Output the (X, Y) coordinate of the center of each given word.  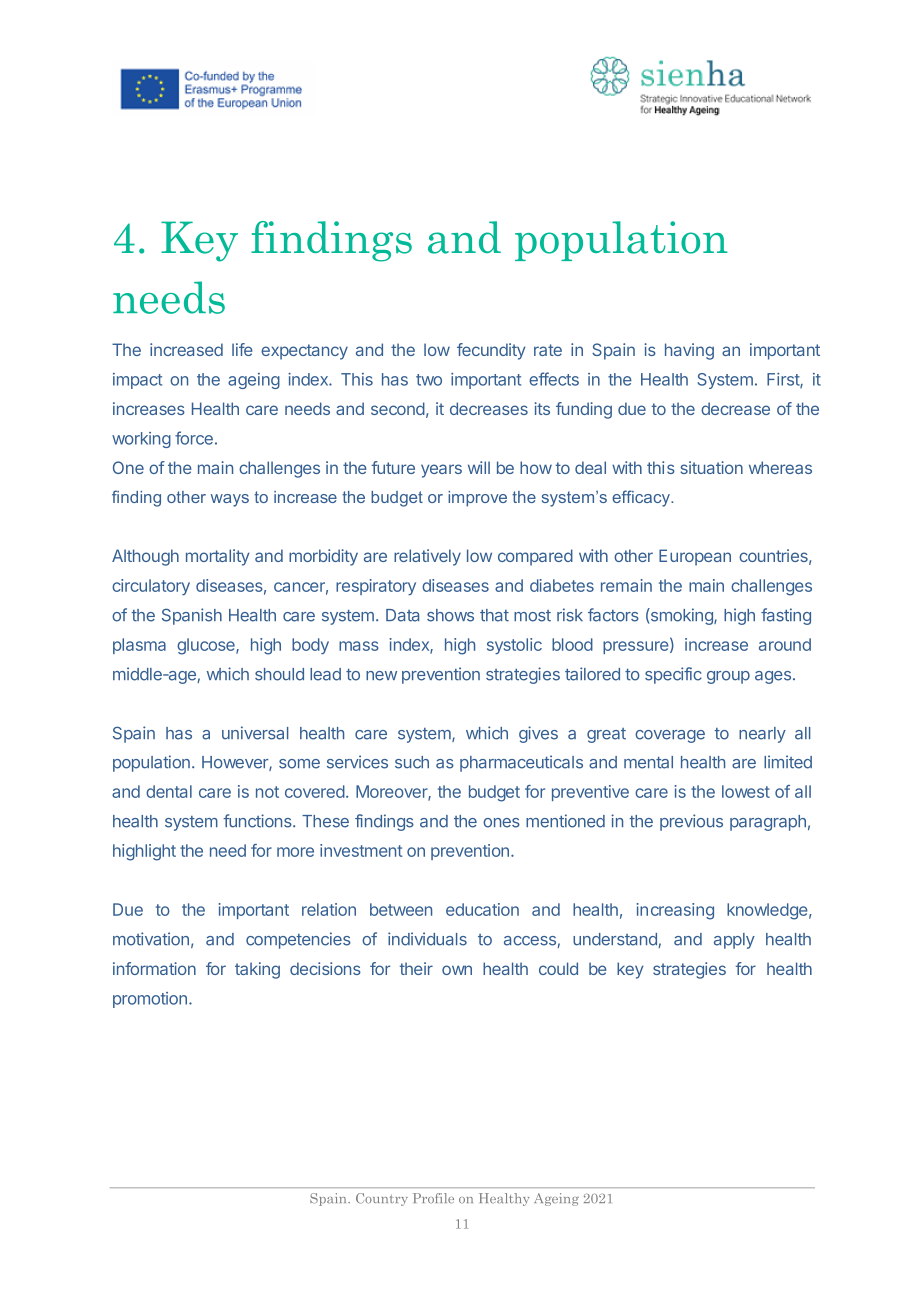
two (429, 380)
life (242, 349)
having (689, 351)
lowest (746, 791)
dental (169, 791)
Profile (433, 1198)
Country (382, 1199)
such (412, 762)
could (558, 968)
